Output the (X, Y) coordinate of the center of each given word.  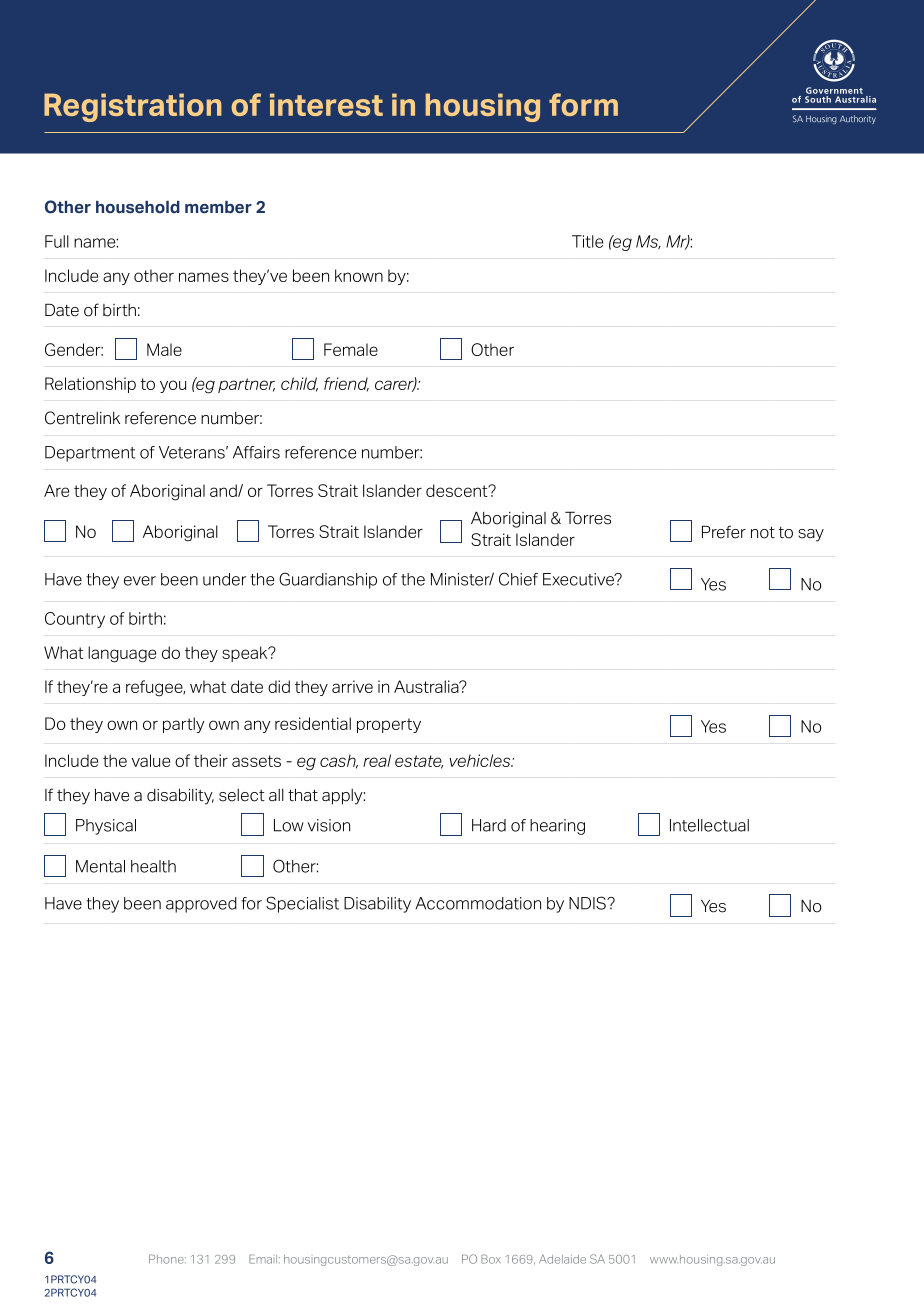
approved (201, 905)
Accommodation (478, 903)
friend (346, 384)
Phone (167, 1259)
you (173, 386)
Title (587, 241)
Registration (133, 107)
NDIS (588, 903)
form (583, 104)
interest (326, 104)
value (151, 760)
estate (419, 762)
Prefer (724, 532)
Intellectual (709, 825)
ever (140, 581)
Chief (518, 579)
